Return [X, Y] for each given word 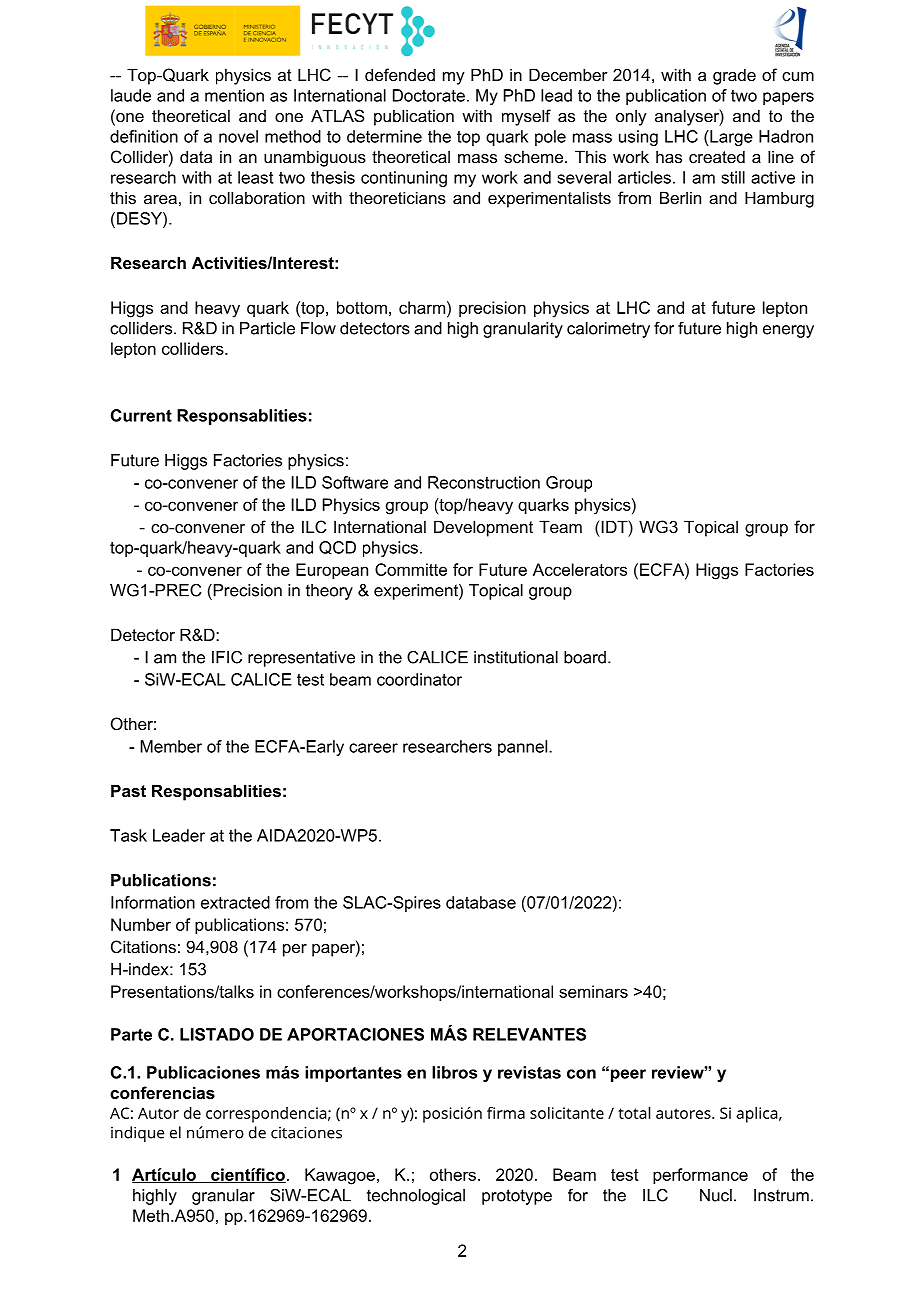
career [373, 748]
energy [788, 331]
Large [730, 138]
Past [128, 790]
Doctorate [429, 95]
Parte [131, 1034]
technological [416, 1197]
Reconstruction [484, 482]
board [585, 657]
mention [234, 95]
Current [141, 415]
